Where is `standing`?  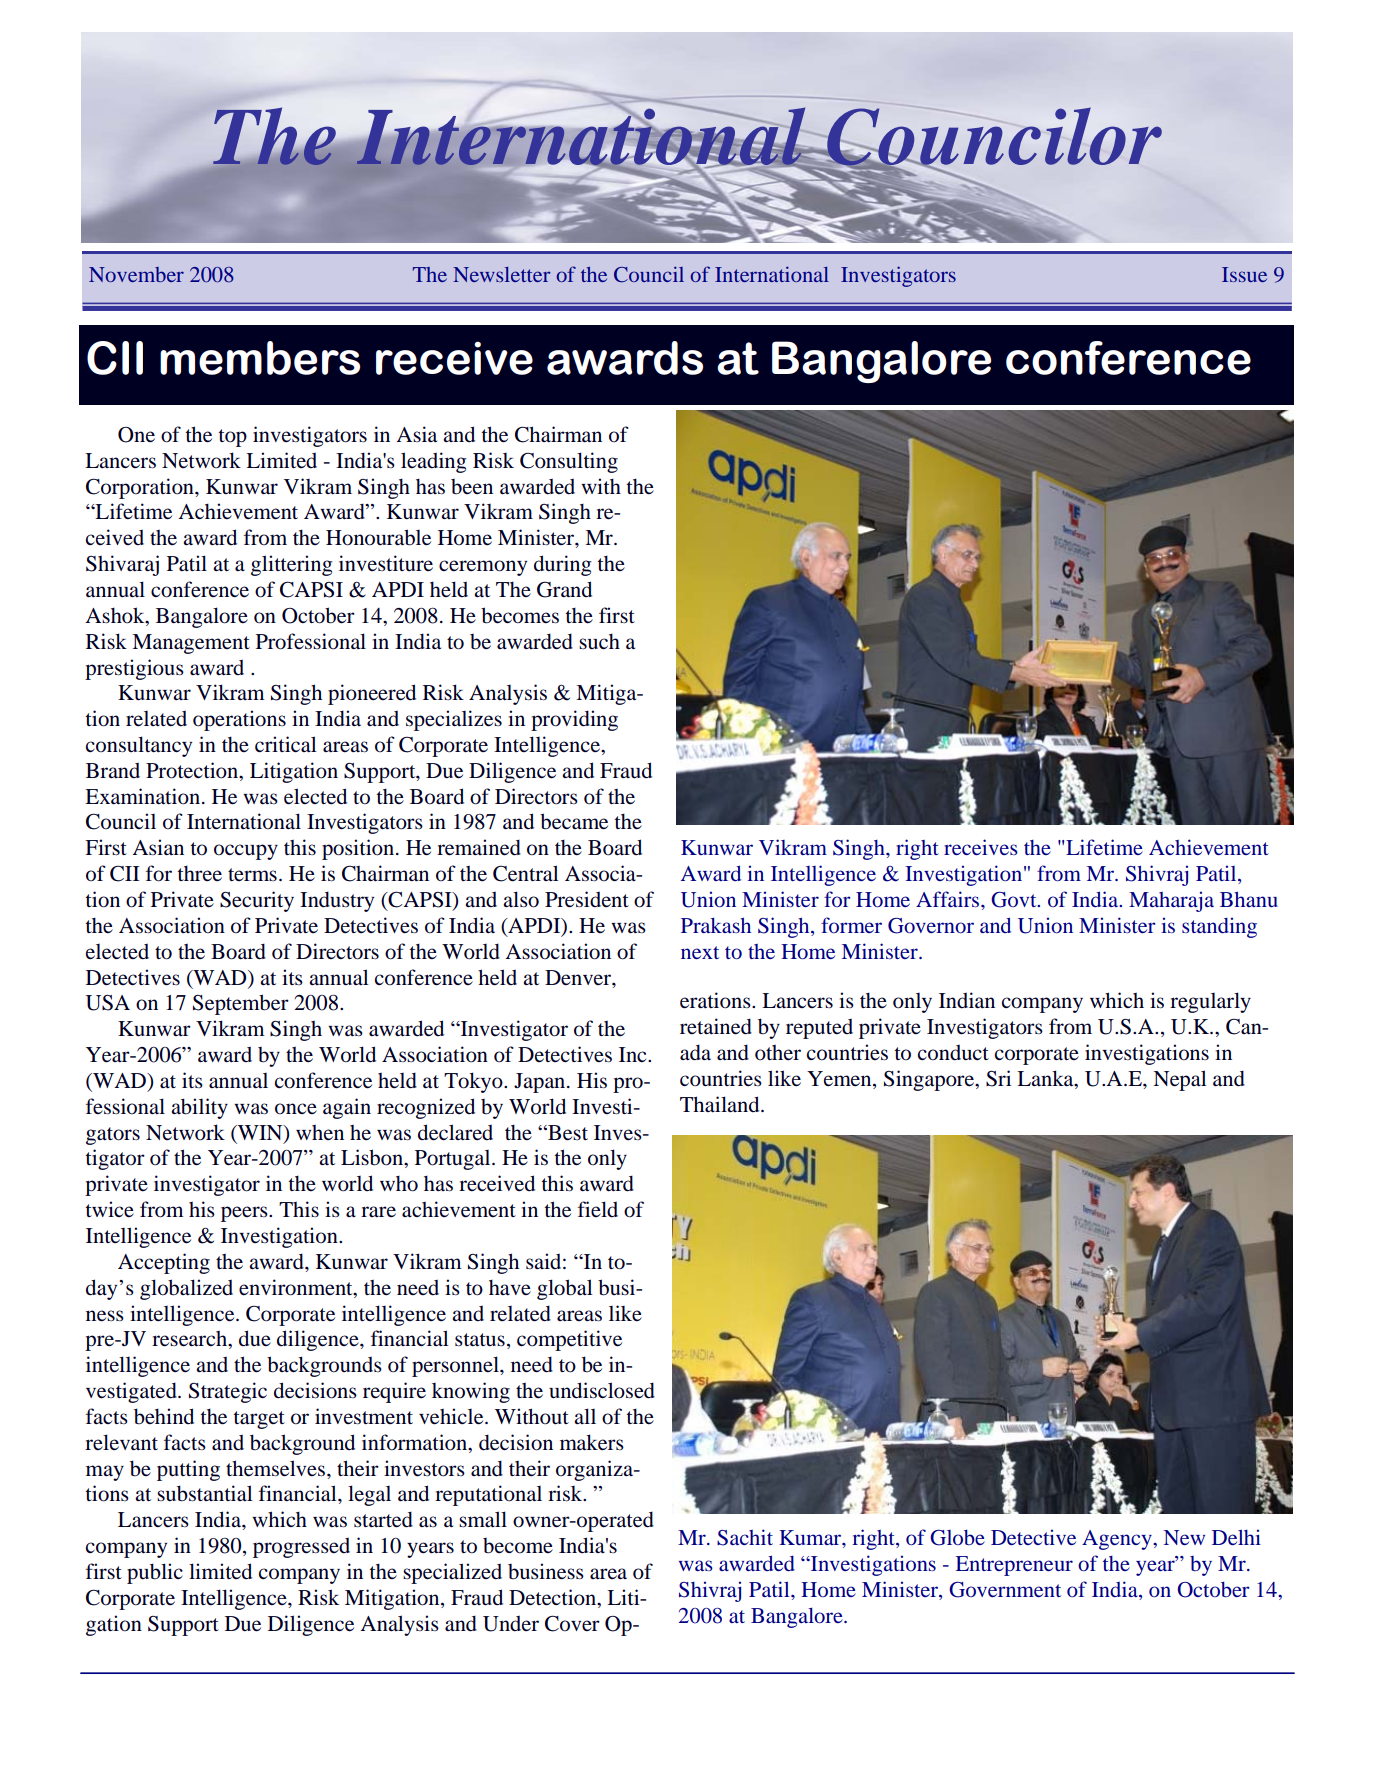
standing is located at coordinates (1219, 927).
